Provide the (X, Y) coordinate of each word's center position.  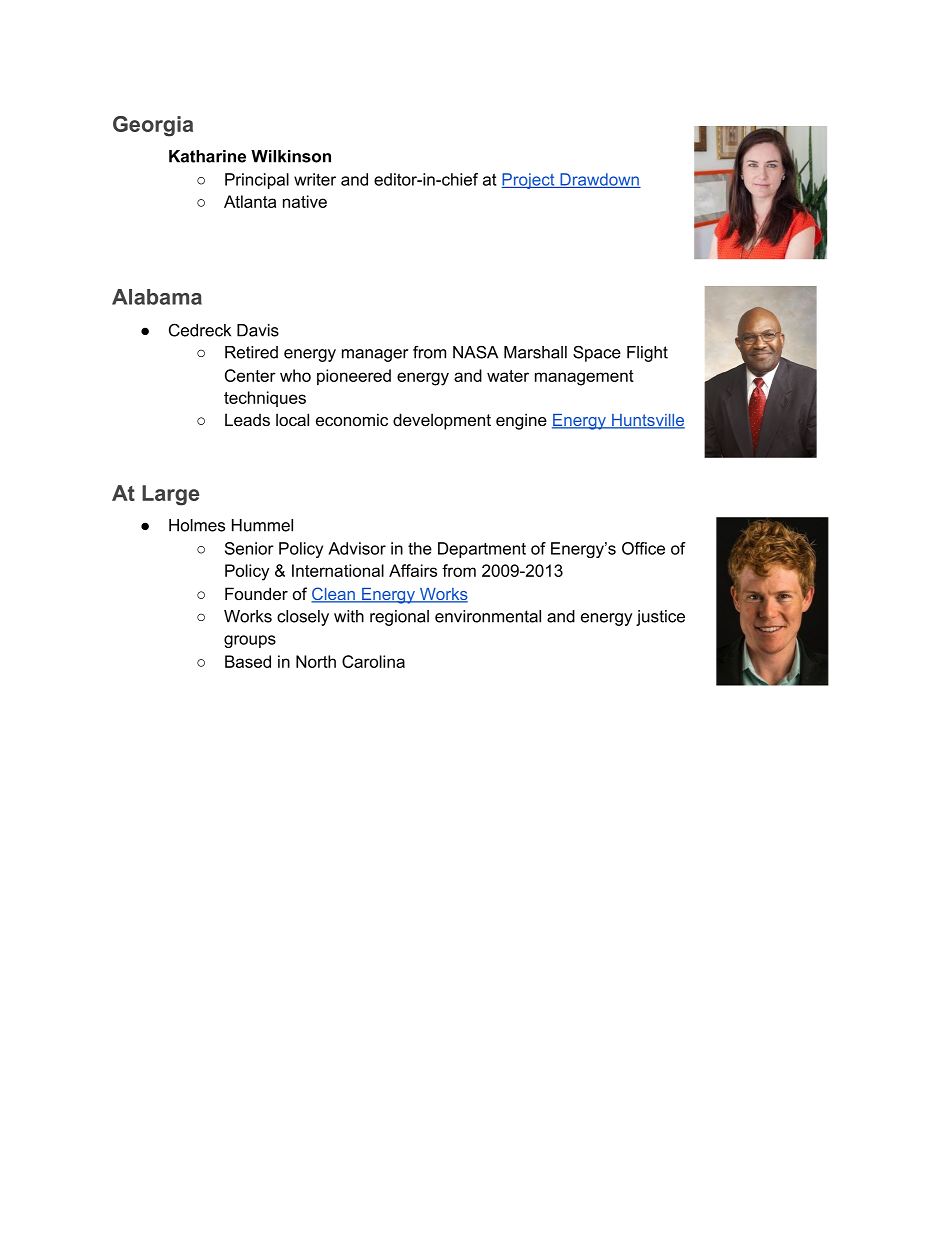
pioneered (354, 377)
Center (250, 375)
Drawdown (599, 180)
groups (250, 641)
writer (315, 179)
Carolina (373, 661)
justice (660, 618)
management (584, 378)
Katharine (207, 156)
